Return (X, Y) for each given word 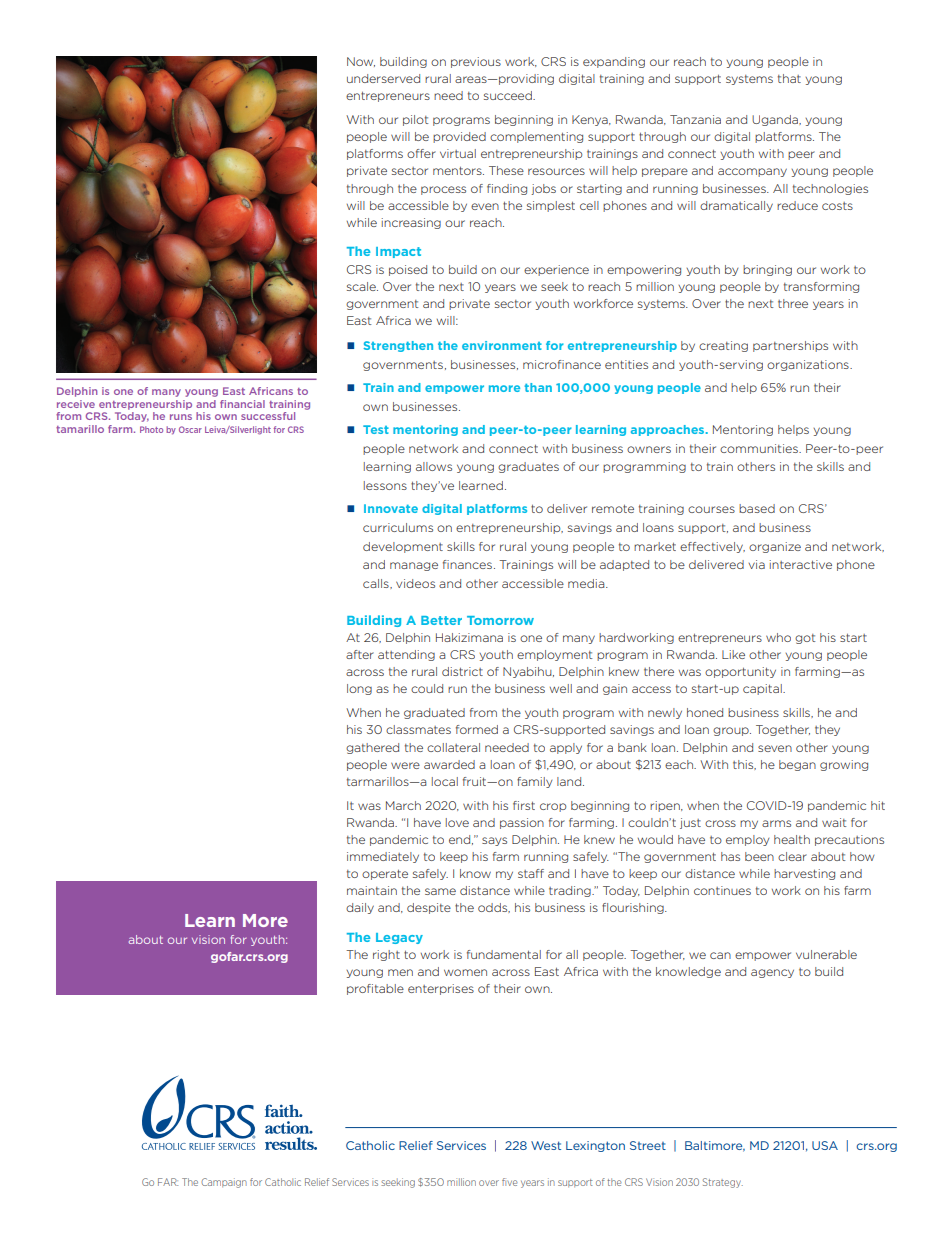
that (789, 78)
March (403, 805)
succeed (509, 95)
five (510, 1182)
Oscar (190, 429)
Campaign (224, 1183)
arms (776, 823)
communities (760, 448)
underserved (383, 78)
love (457, 822)
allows (434, 466)
